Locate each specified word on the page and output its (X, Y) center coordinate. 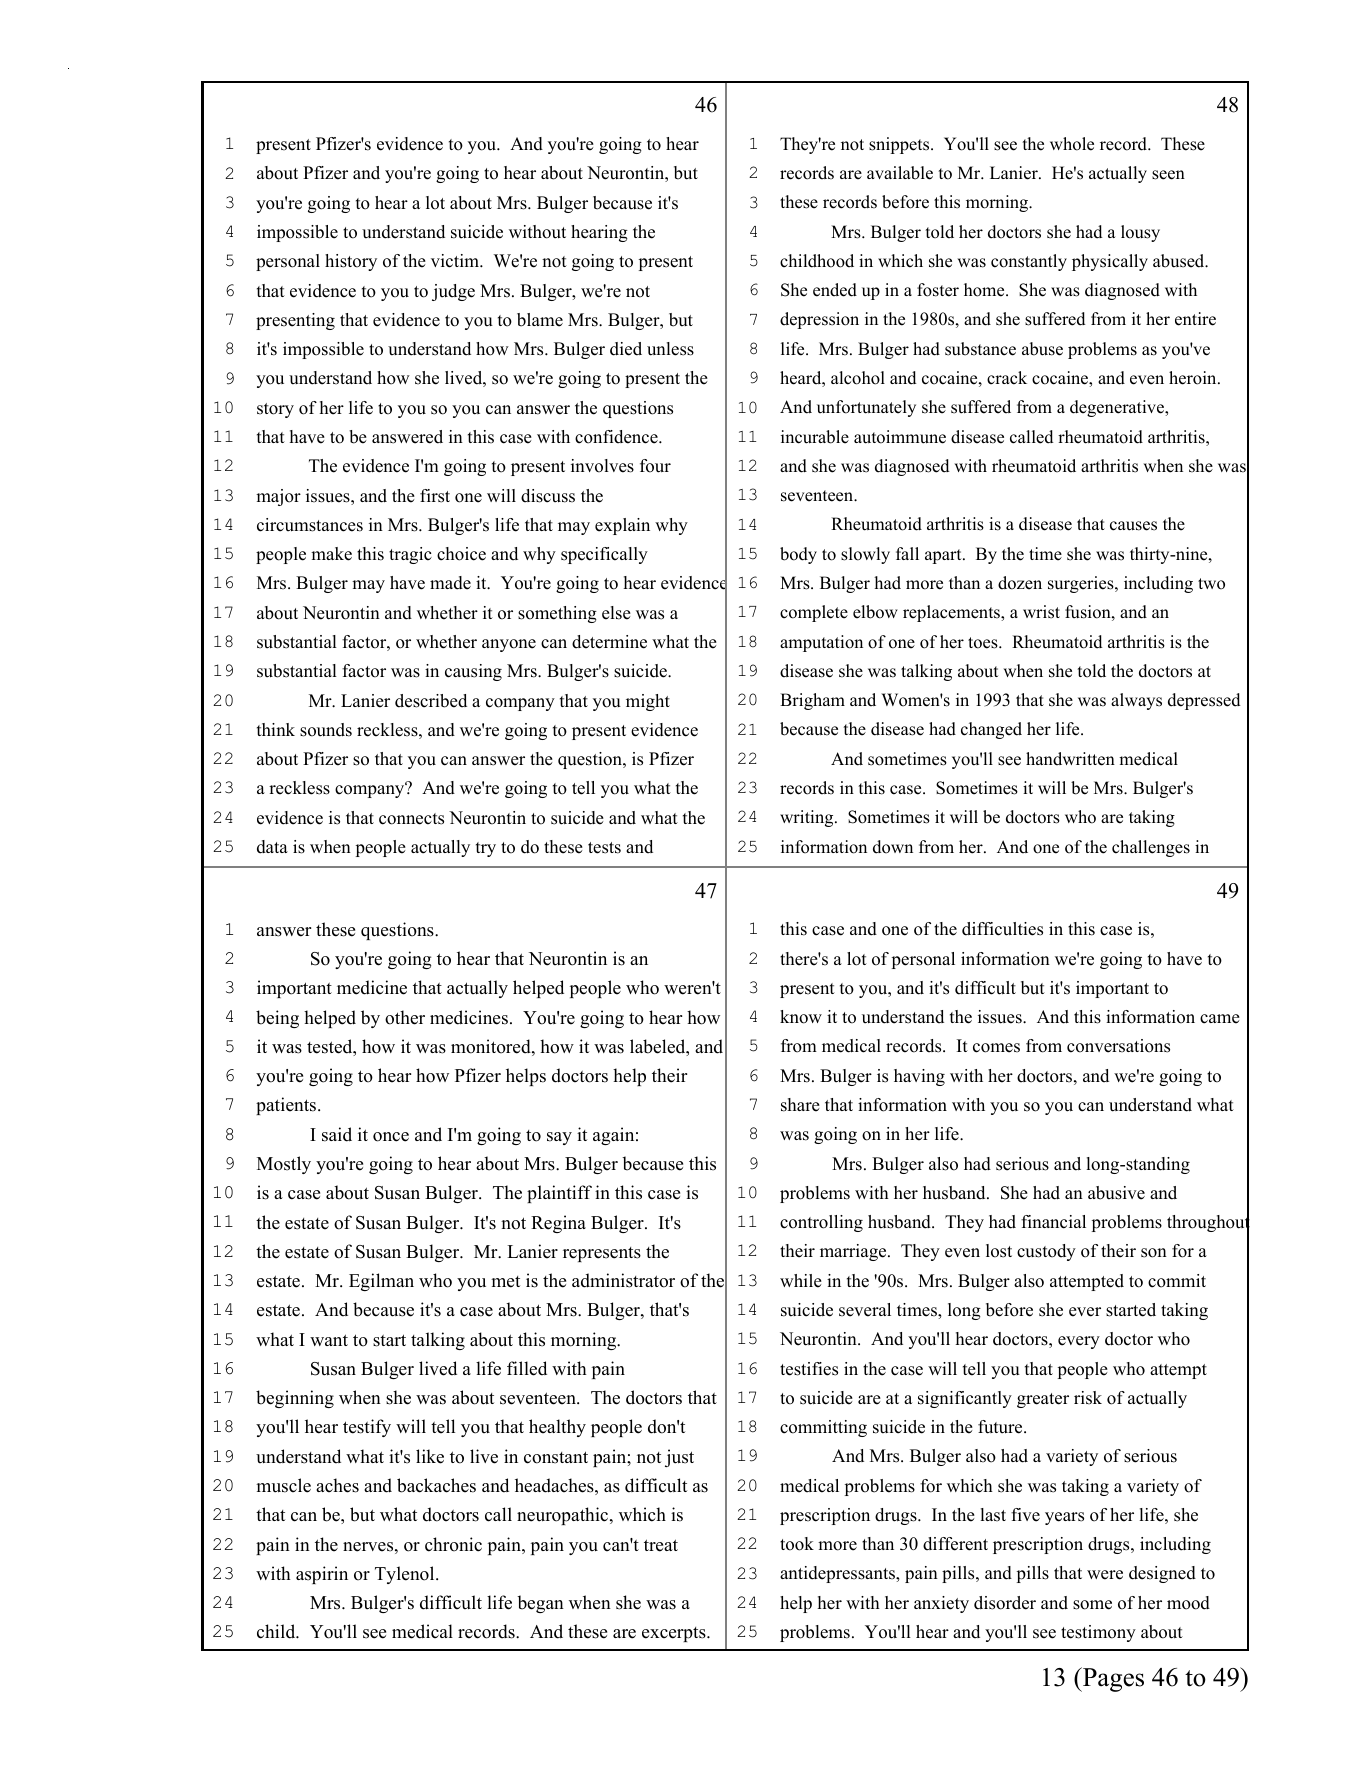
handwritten (1070, 759)
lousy (1140, 233)
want (329, 1340)
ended (835, 290)
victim (456, 261)
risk (1088, 1398)
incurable (815, 437)
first (435, 496)
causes (1133, 526)
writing (808, 818)
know (801, 1017)
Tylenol (406, 1575)
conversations (1118, 1046)
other (405, 1017)
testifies (809, 1369)
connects (411, 819)
